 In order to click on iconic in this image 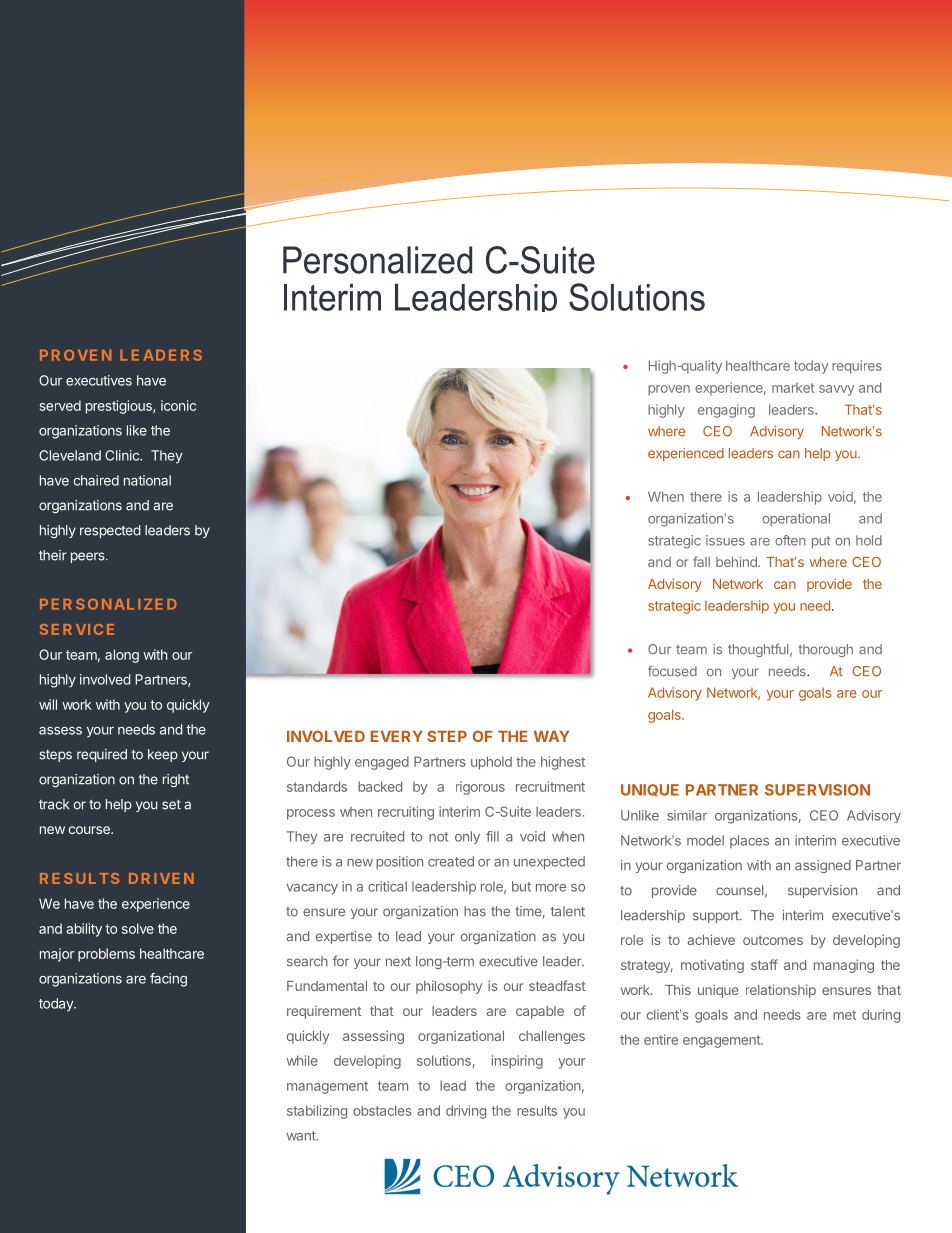, I will do `click(178, 405)`.
